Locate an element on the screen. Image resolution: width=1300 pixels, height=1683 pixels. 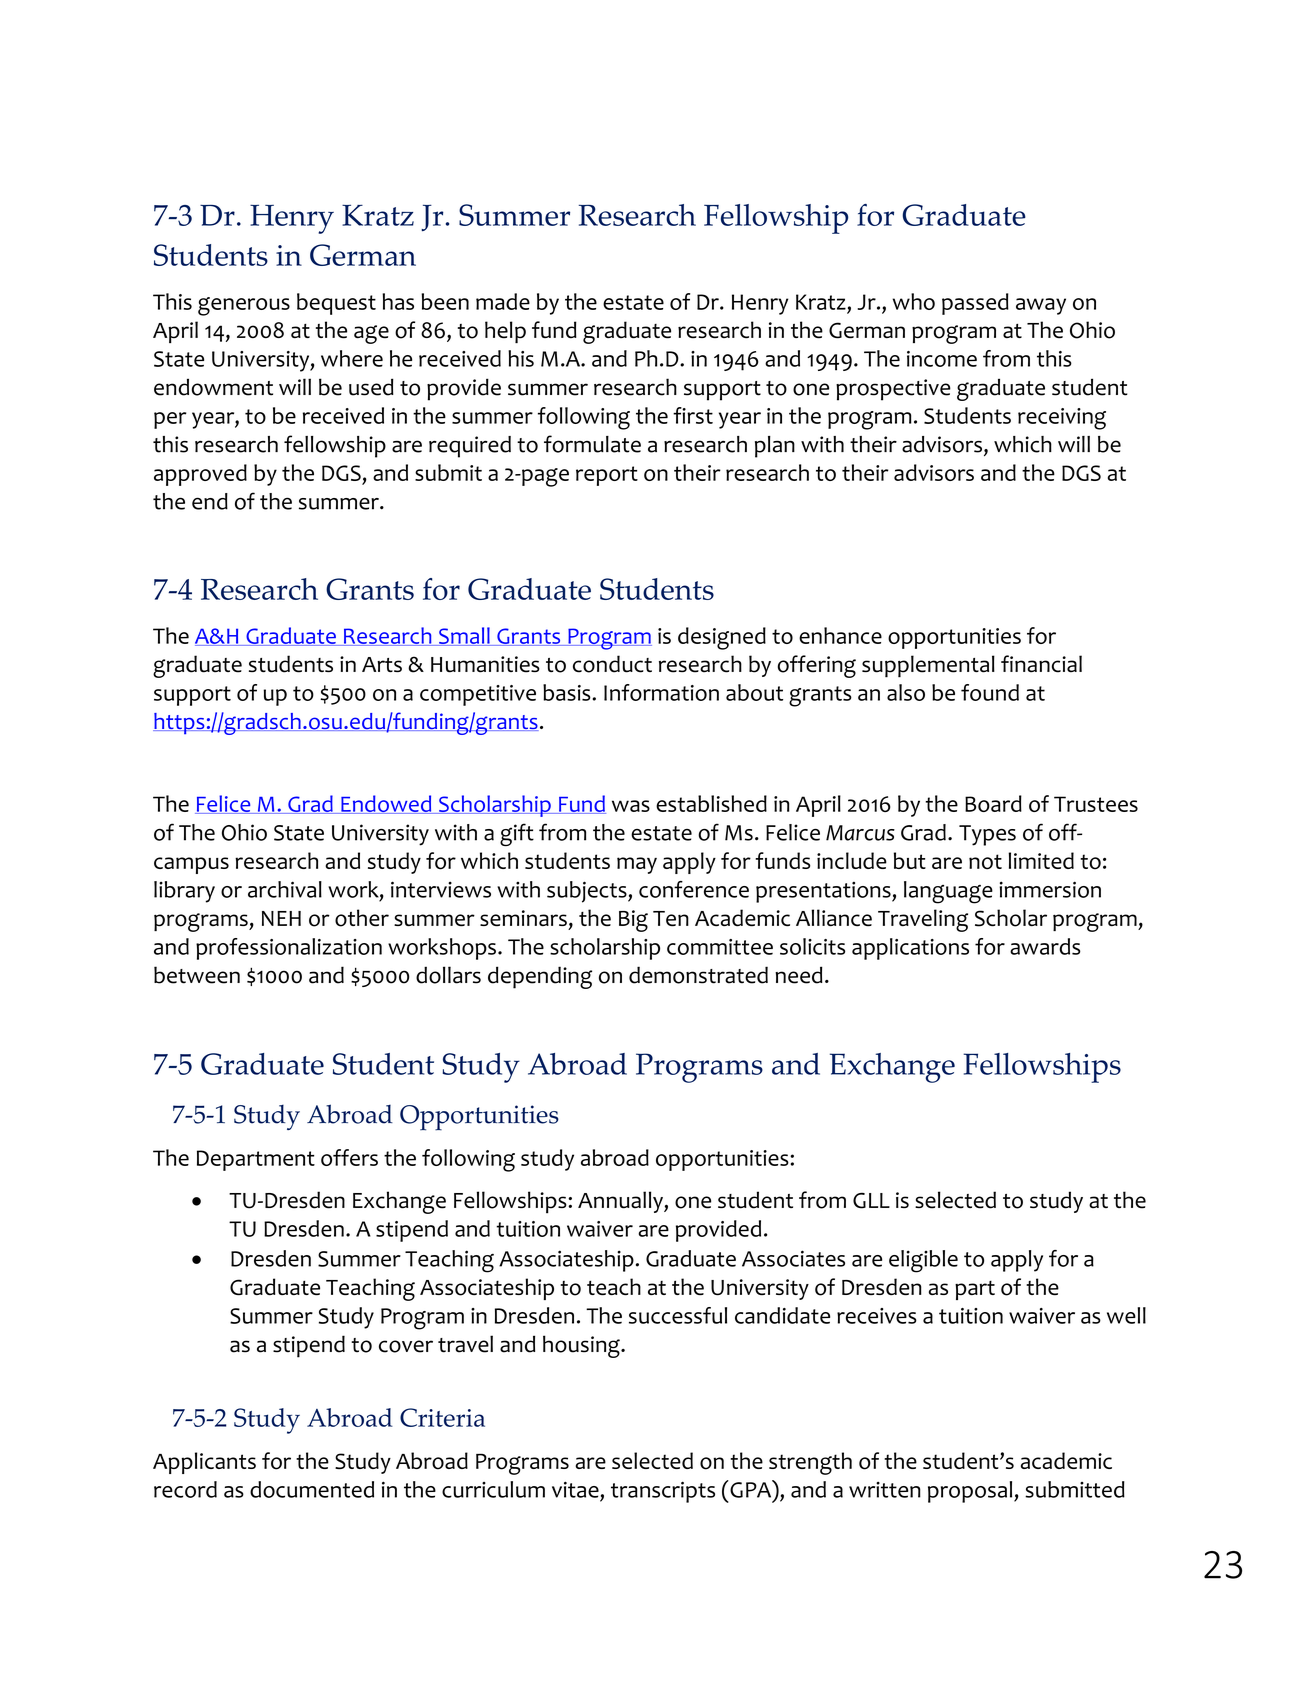
demonstrated is located at coordinates (698, 975).
